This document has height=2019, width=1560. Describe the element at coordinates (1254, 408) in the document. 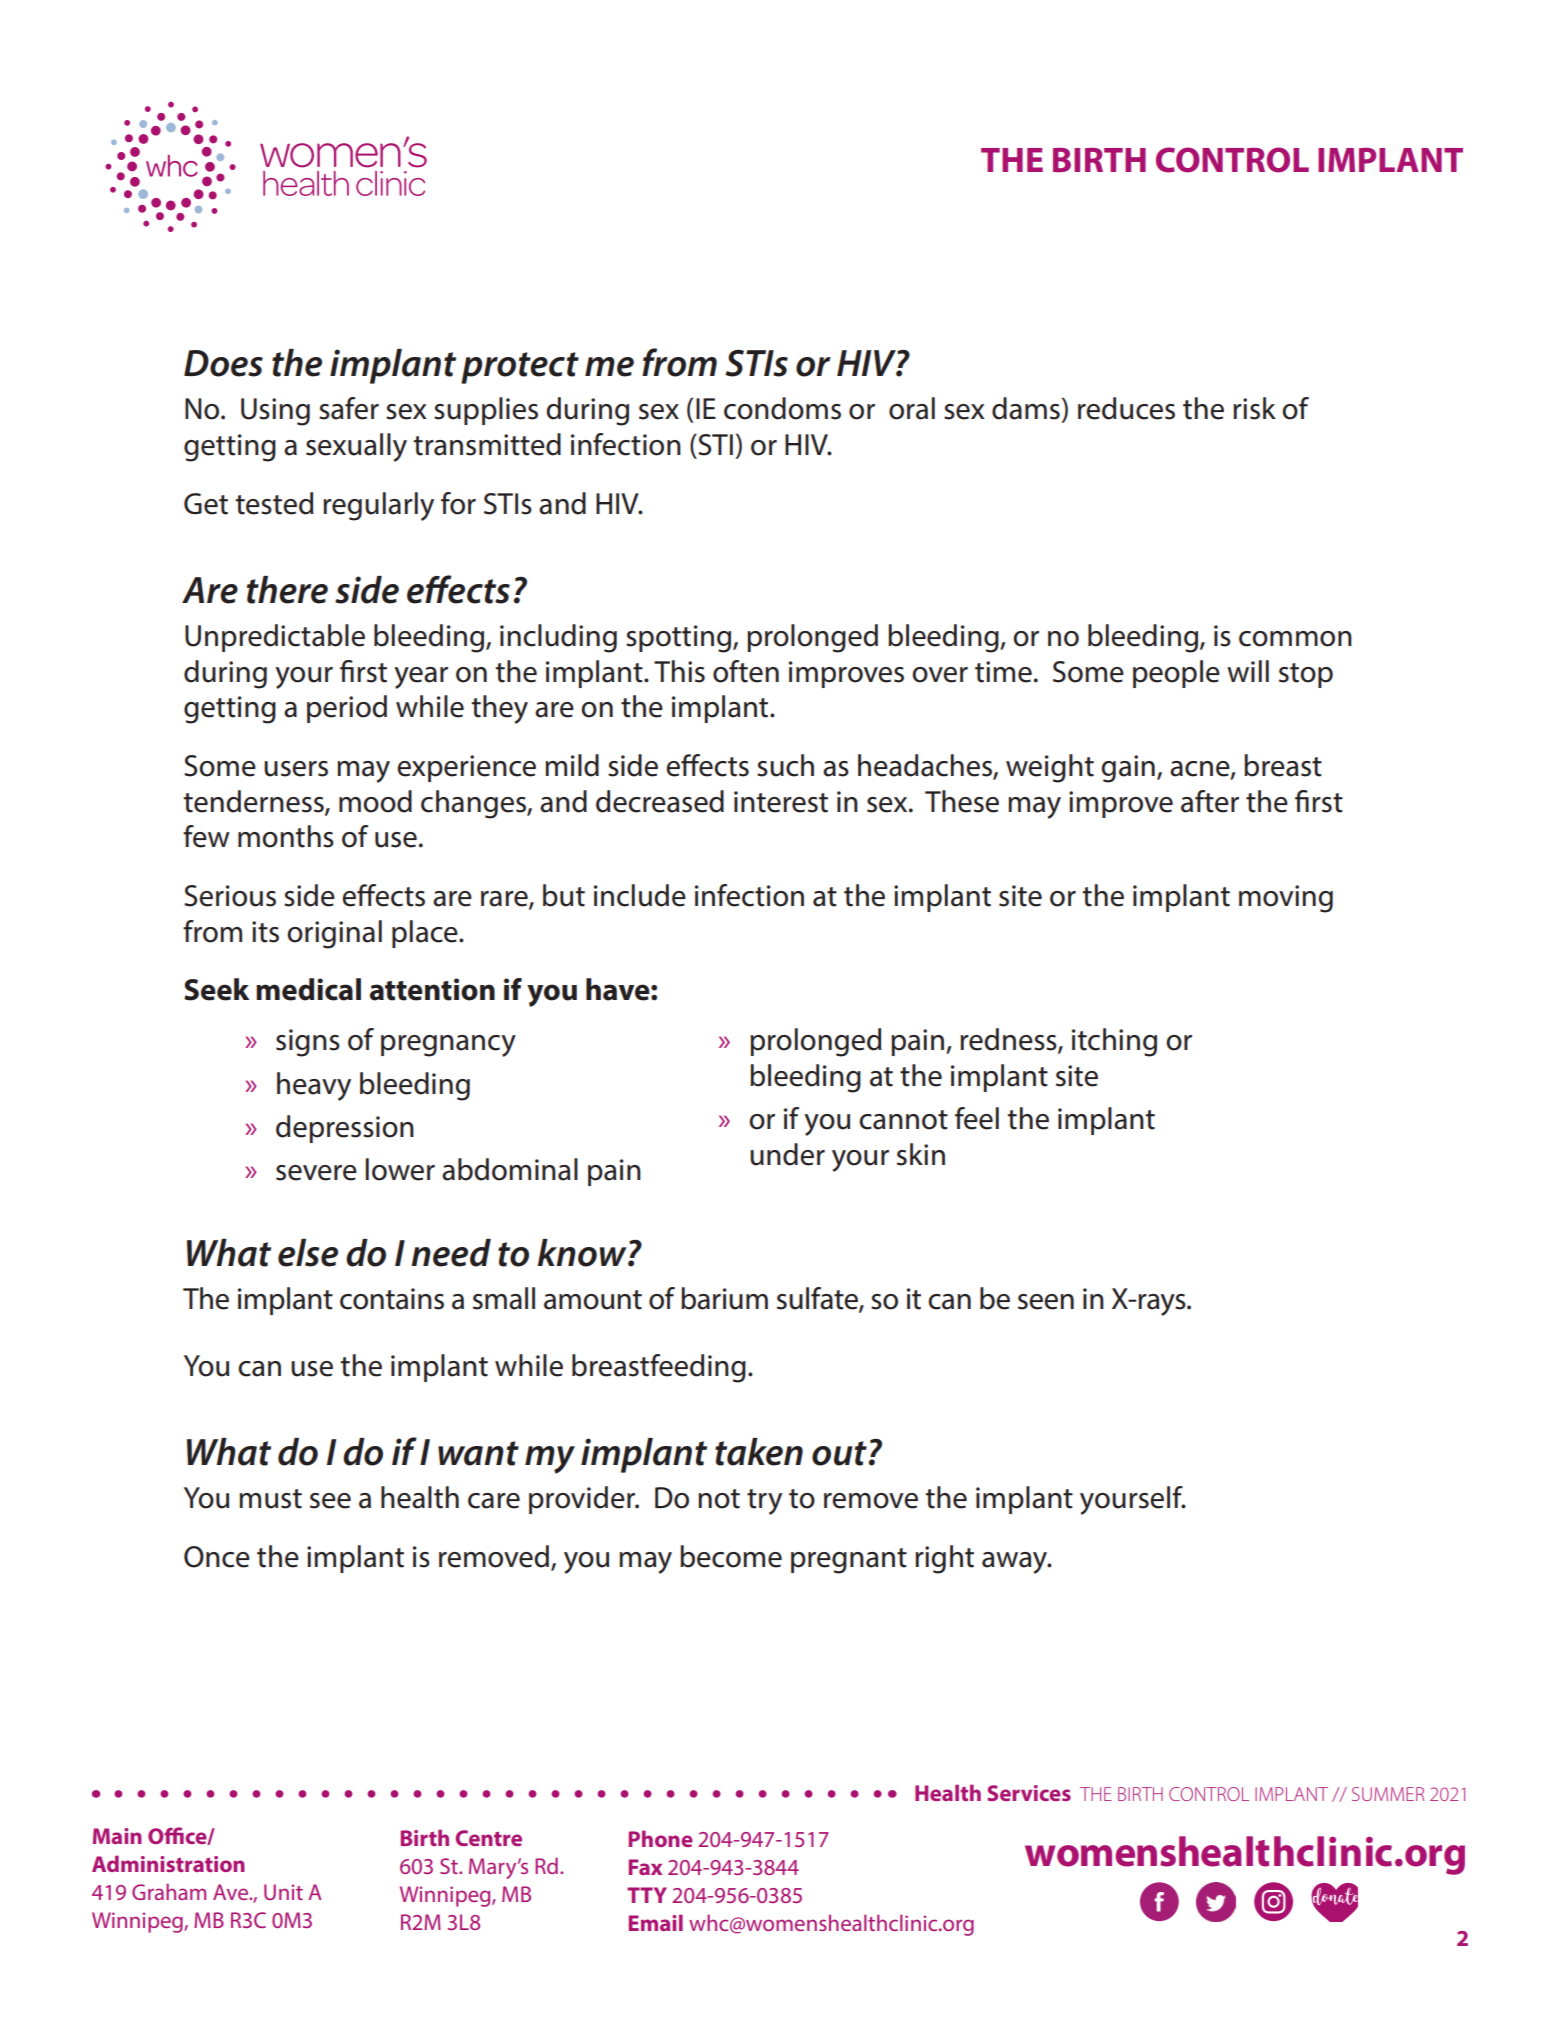

I see `risk` at that location.
